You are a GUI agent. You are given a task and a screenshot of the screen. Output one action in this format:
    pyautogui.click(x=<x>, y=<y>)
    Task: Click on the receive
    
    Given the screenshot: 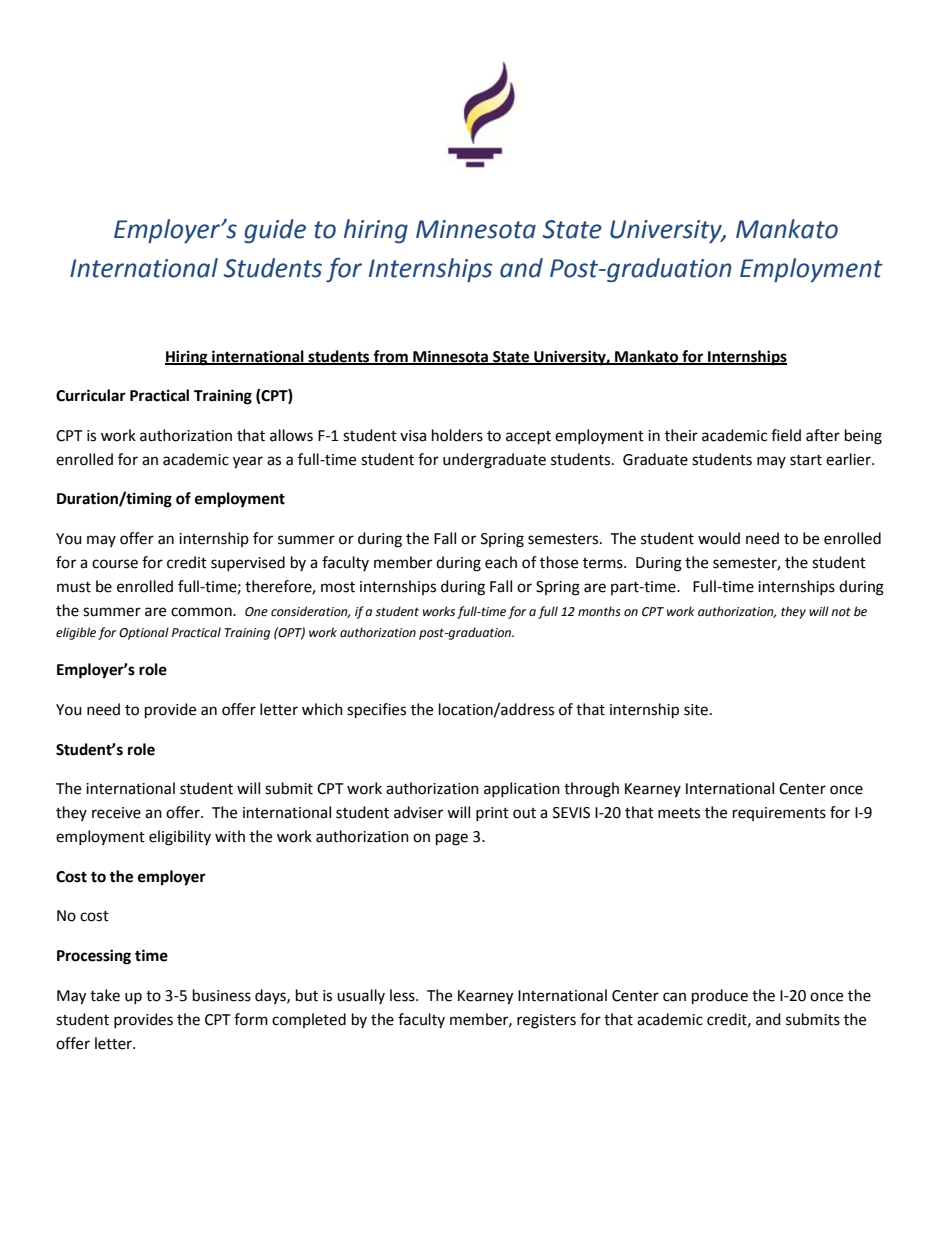 What is the action you would take?
    pyautogui.click(x=116, y=813)
